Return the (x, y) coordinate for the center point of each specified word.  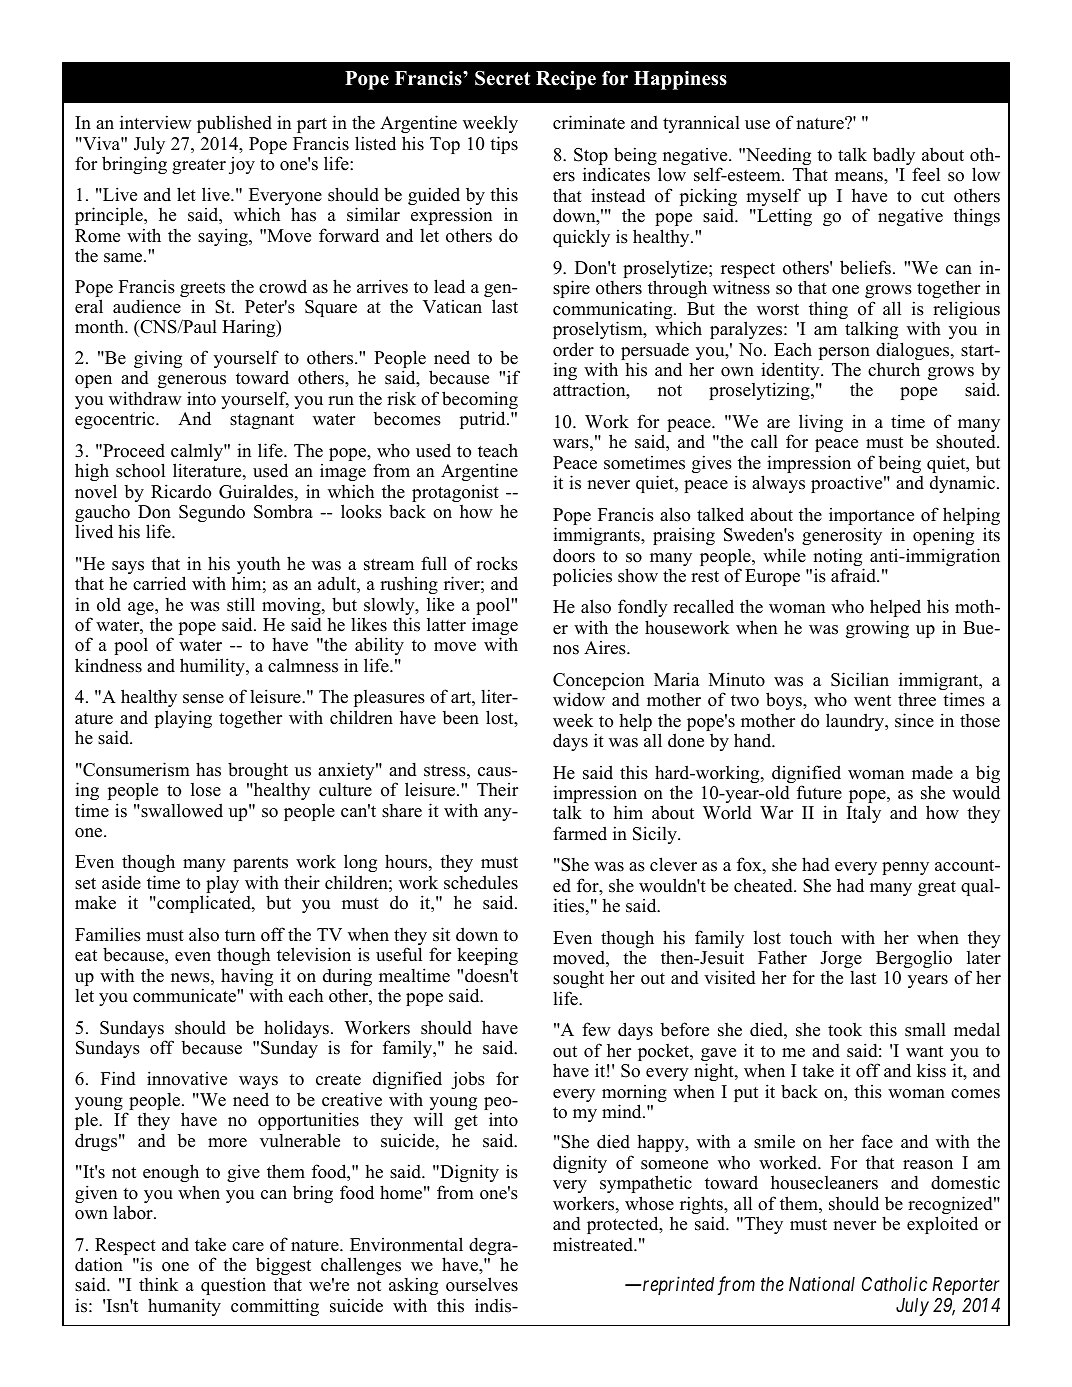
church (894, 369)
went (872, 701)
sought (578, 979)
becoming (480, 401)
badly (895, 157)
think (158, 1284)
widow (579, 699)
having (247, 978)
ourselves (482, 1284)
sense (203, 699)
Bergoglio (914, 959)
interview (156, 122)
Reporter (965, 1286)
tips (504, 145)
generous (192, 381)
